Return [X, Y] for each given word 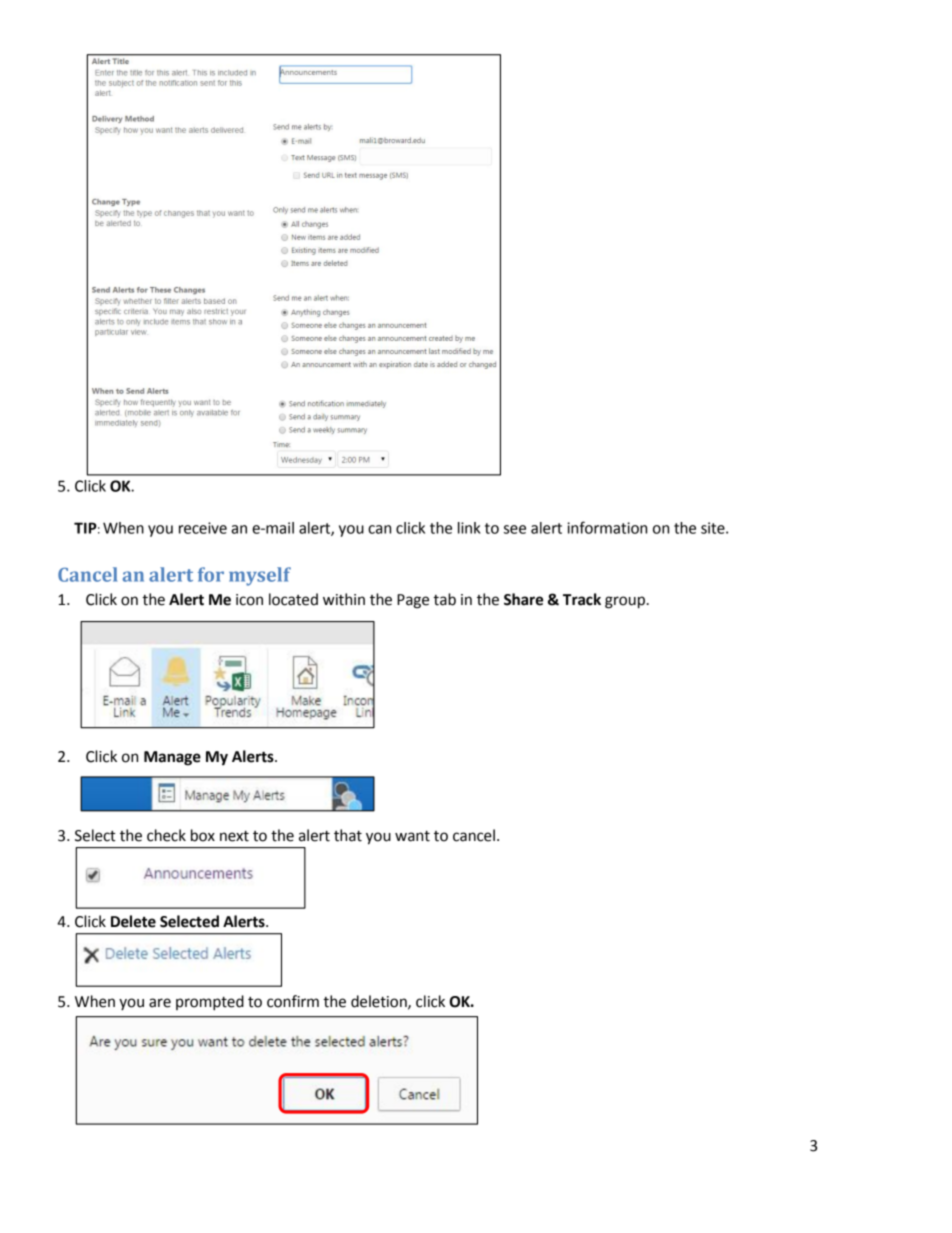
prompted [210, 1003]
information [607, 527]
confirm [293, 1001]
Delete [133, 921]
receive [203, 528]
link [469, 528]
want [412, 836]
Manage [172, 758]
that [348, 835]
